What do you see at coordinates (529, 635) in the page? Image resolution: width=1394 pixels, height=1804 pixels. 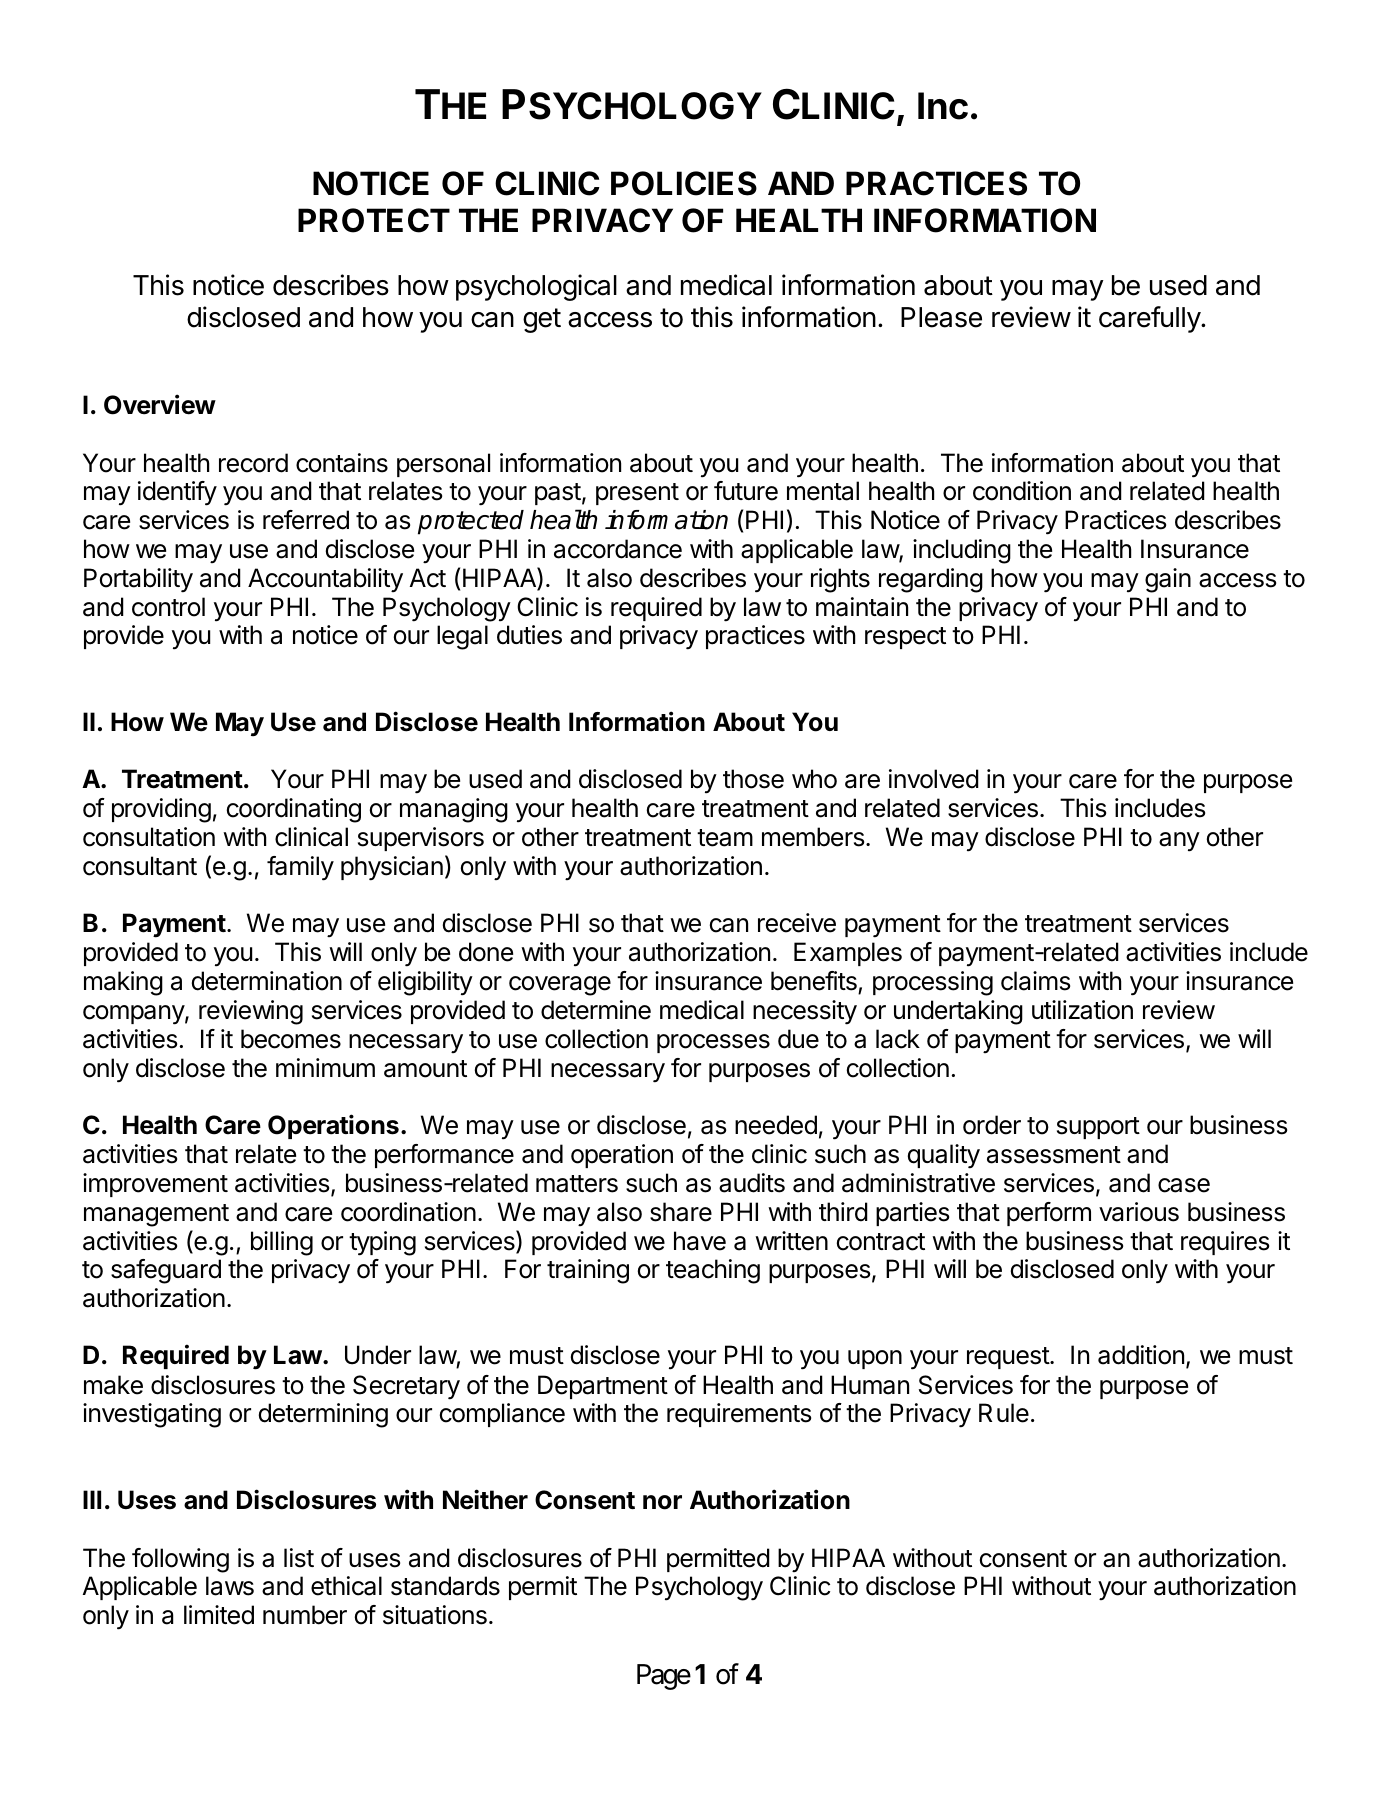 I see `duties` at bounding box center [529, 635].
